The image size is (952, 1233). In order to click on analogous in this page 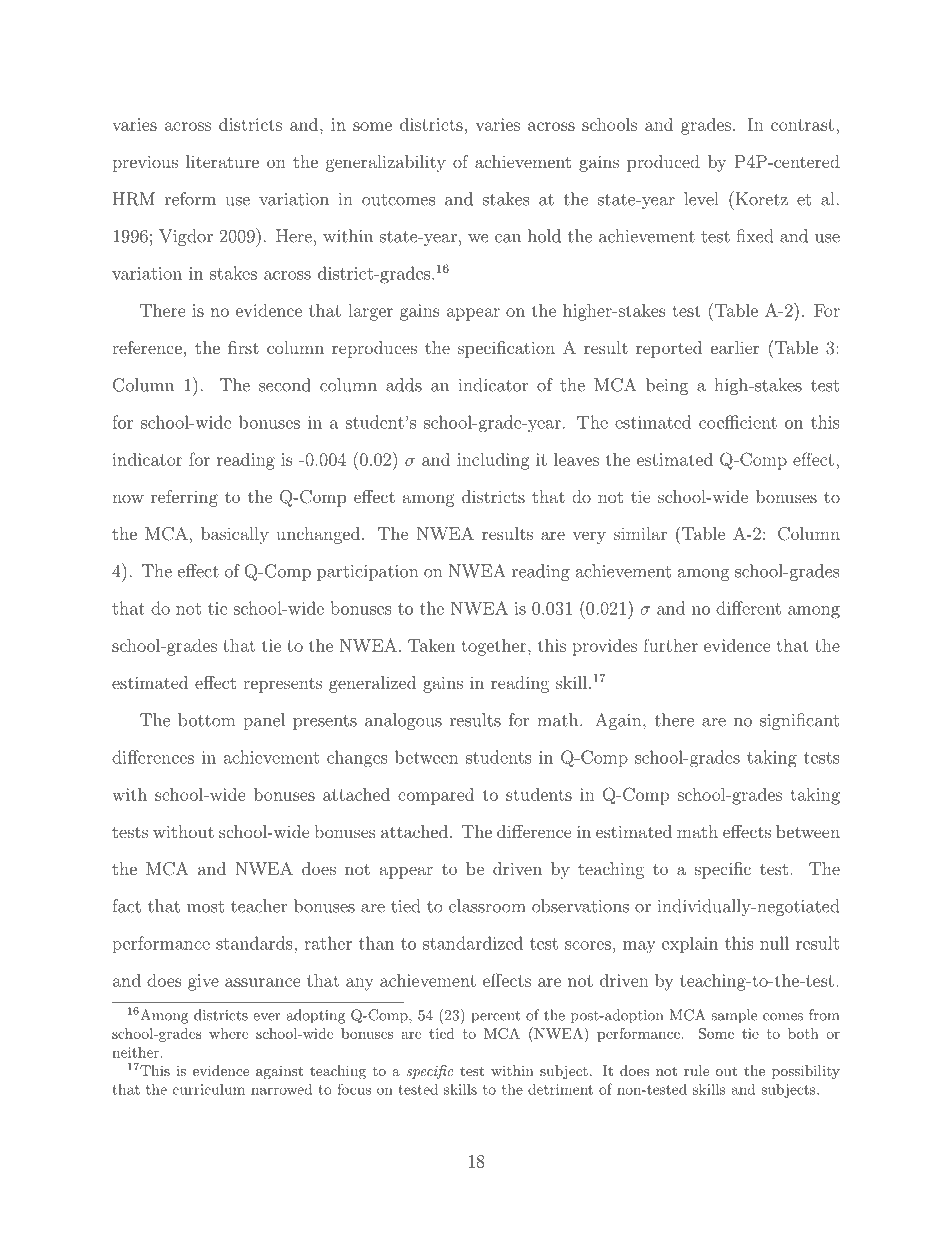, I will do `click(403, 721)`.
